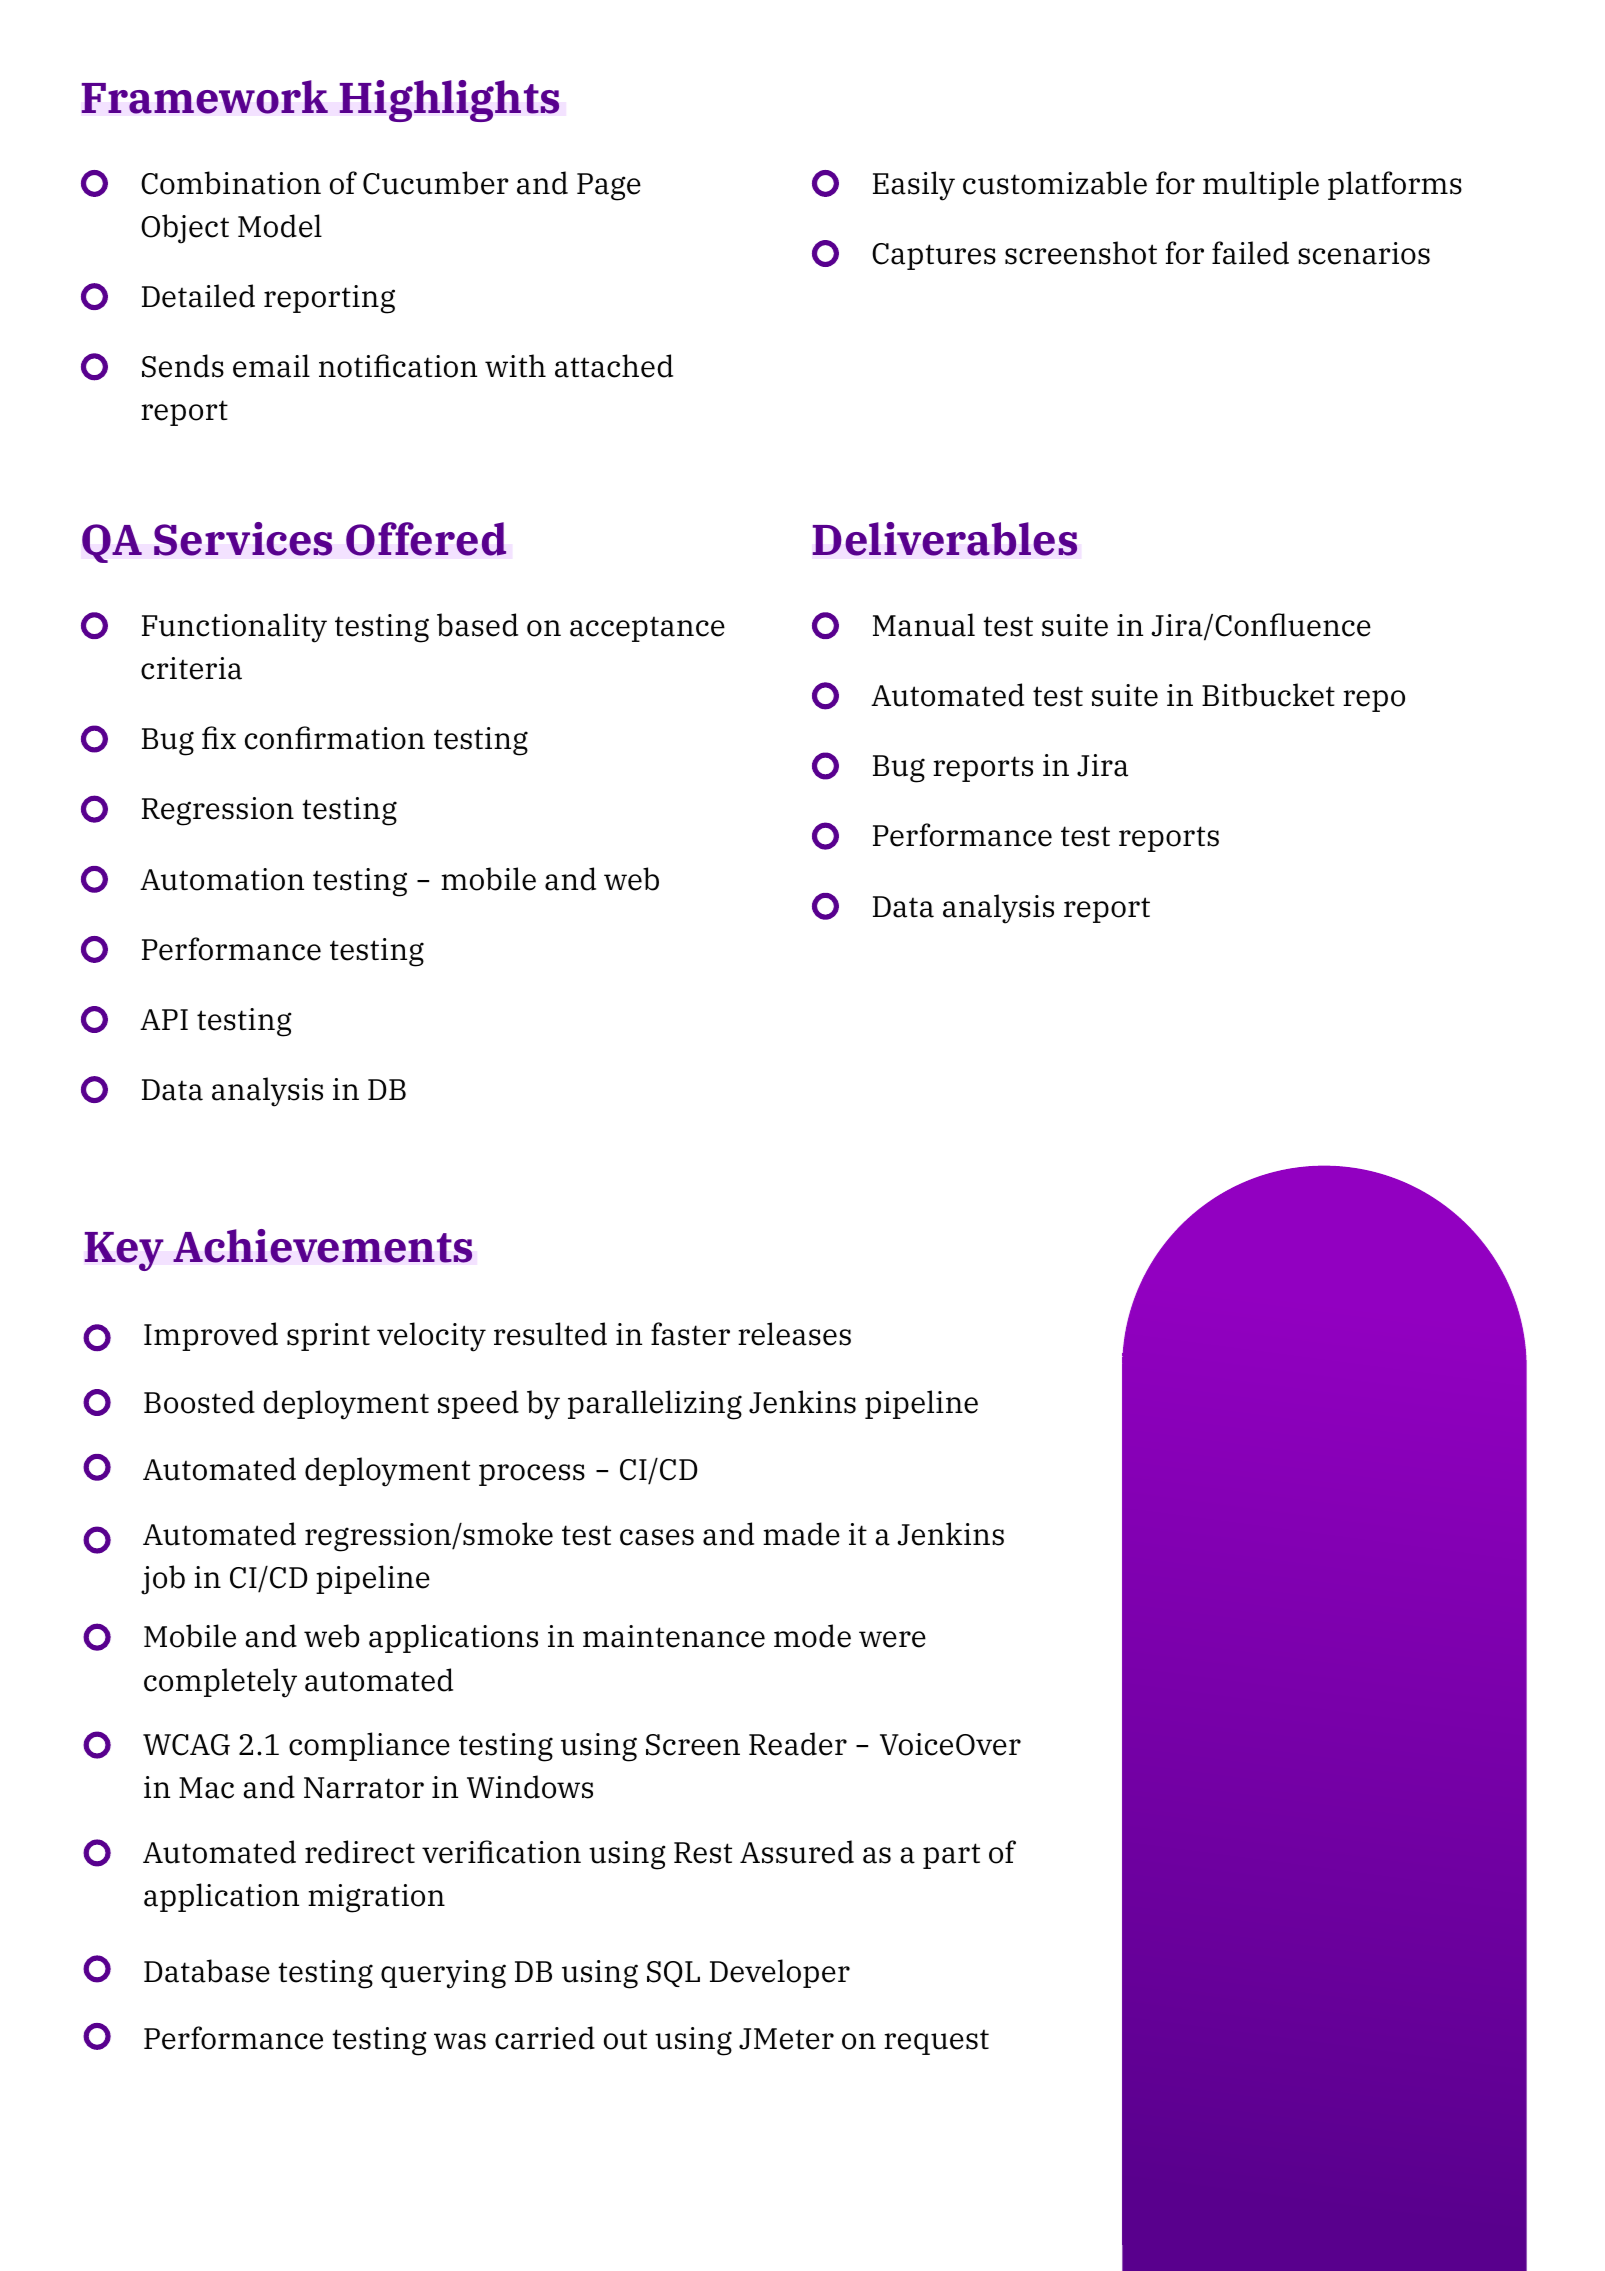  I want to click on migration, so click(376, 1898).
